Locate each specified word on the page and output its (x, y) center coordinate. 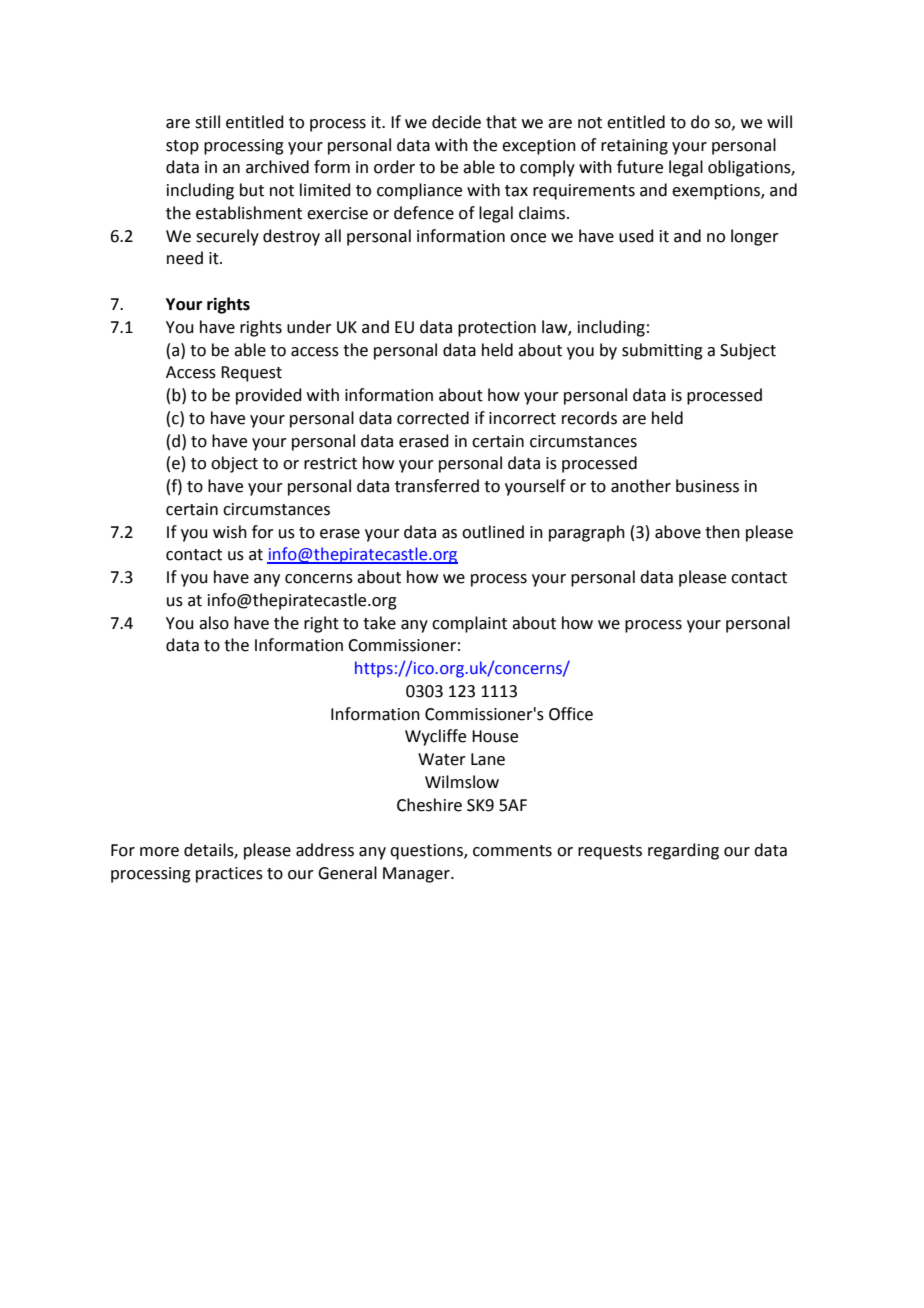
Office (571, 714)
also (214, 623)
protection (497, 329)
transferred (437, 486)
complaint (469, 624)
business (707, 486)
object (234, 464)
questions (427, 852)
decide (456, 122)
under (309, 327)
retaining (634, 147)
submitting (662, 351)
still (207, 122)
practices (229, 875)
